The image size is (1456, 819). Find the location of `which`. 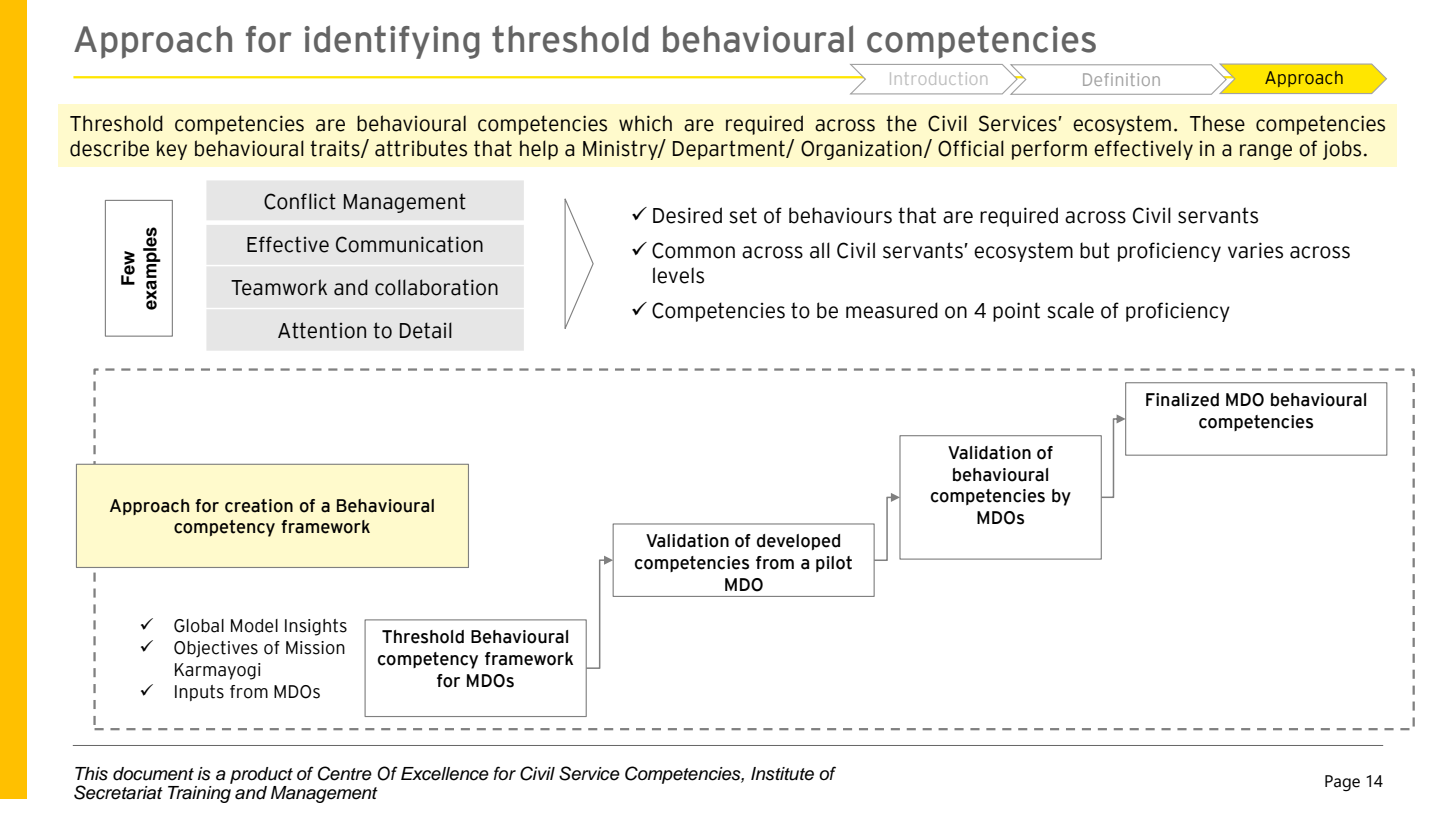

which is located at coordinates (645, 123).
